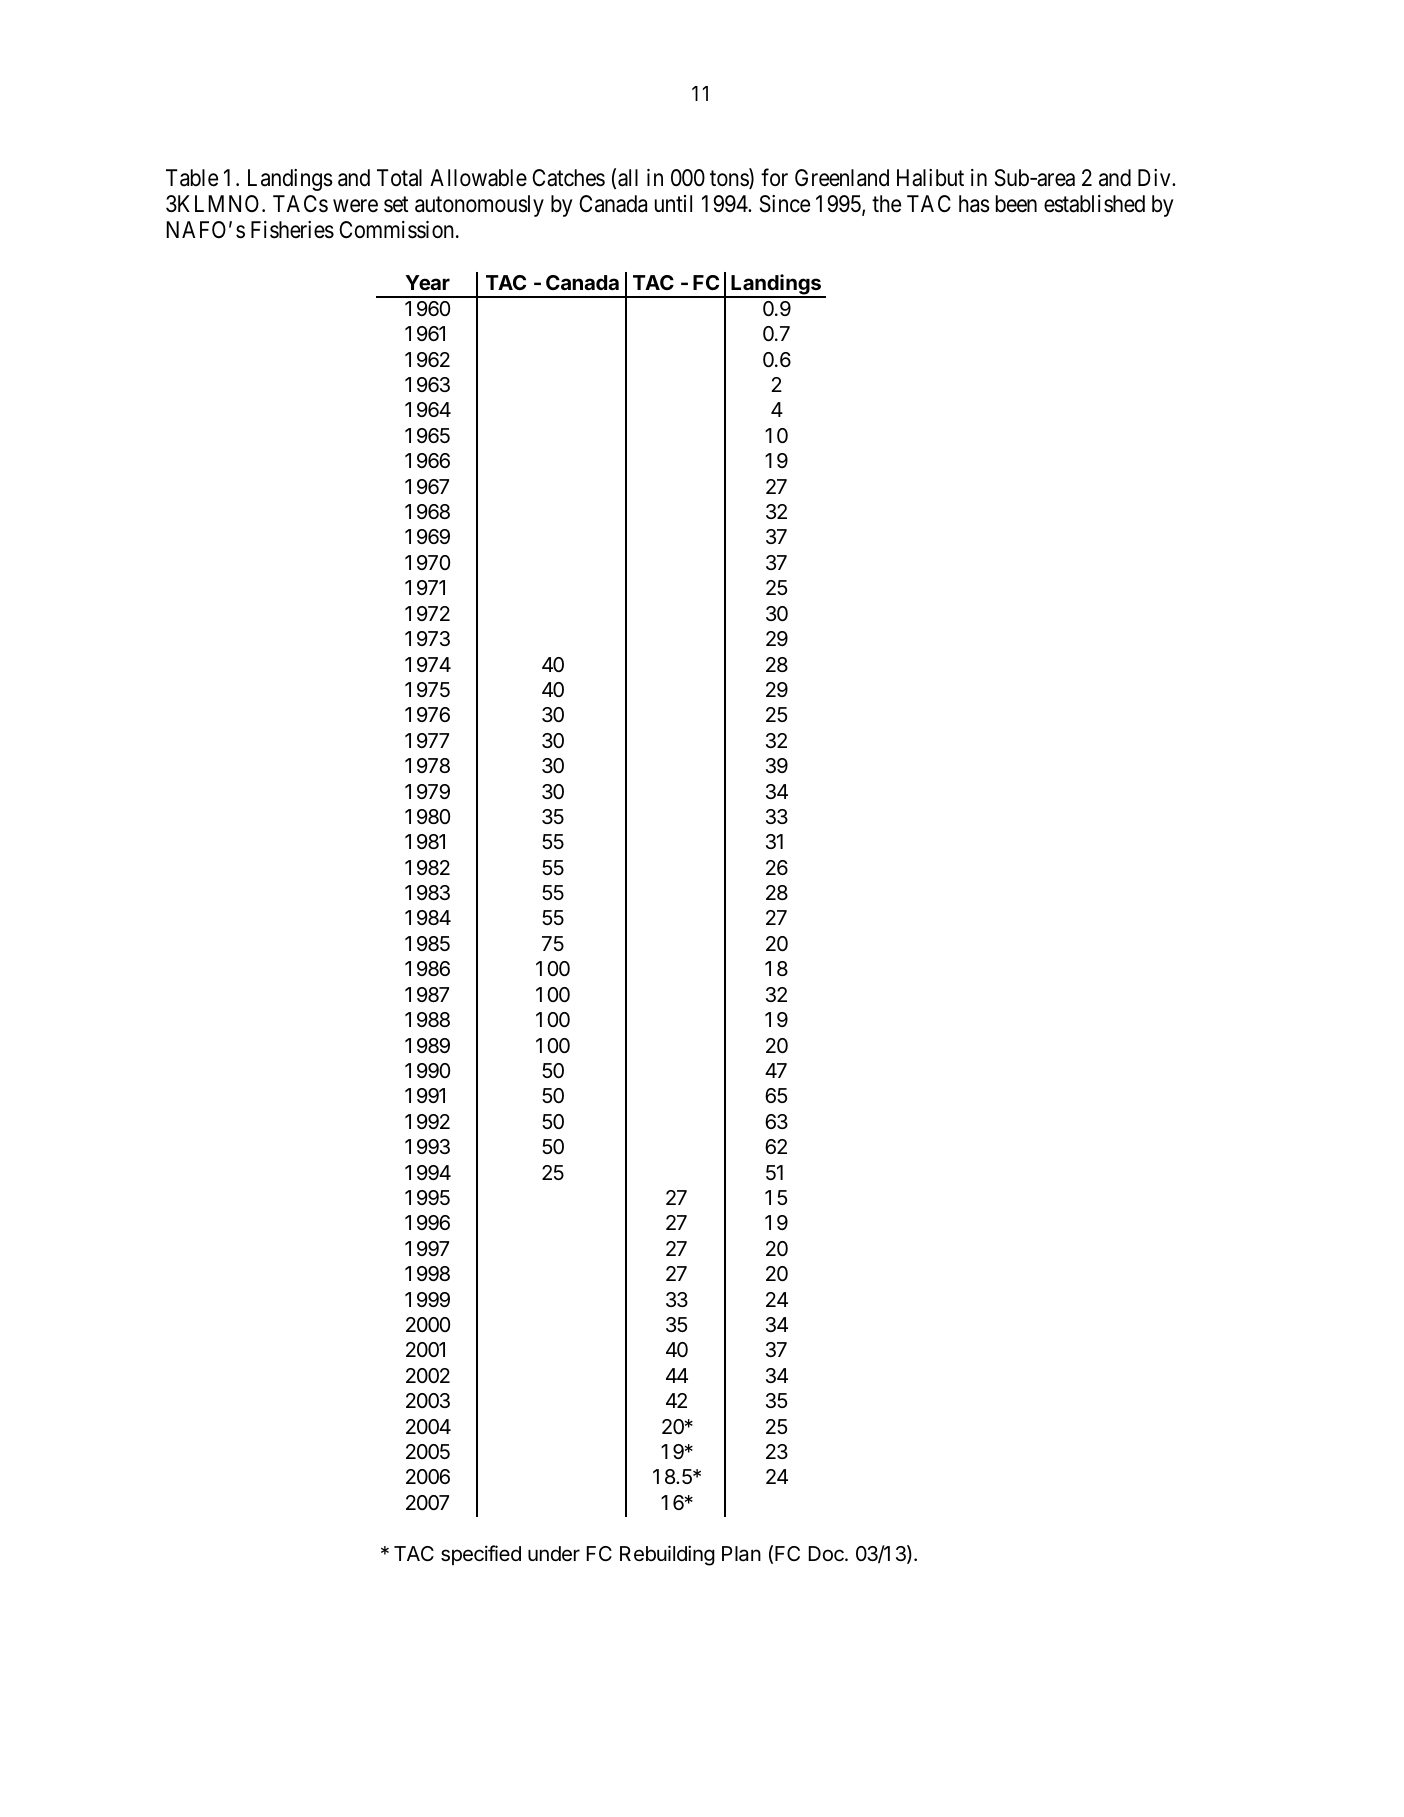  I want to click on Fisheries, so click(292, 230).
